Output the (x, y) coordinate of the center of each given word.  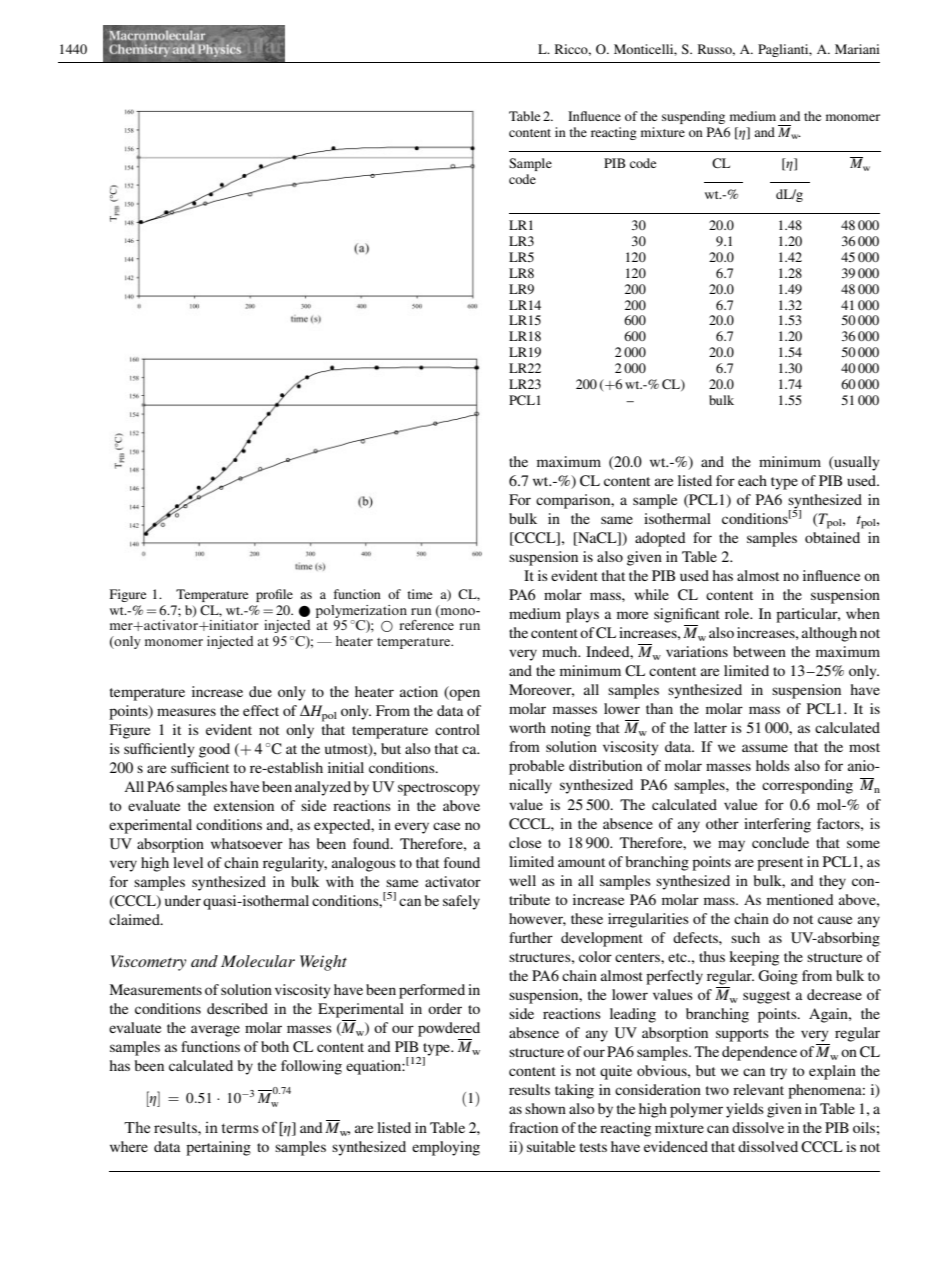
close (525, 842)
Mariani (857, 49)
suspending (693, 117)
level (188, 862)
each (752, 480)
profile (274, 595)
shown (545, 1108)
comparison (574, 501)
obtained (832, 537)
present (780, 864)
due (260, 691)
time (419, 594)
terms (240, 1128)
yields (745, 1110)
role (738, 613)
